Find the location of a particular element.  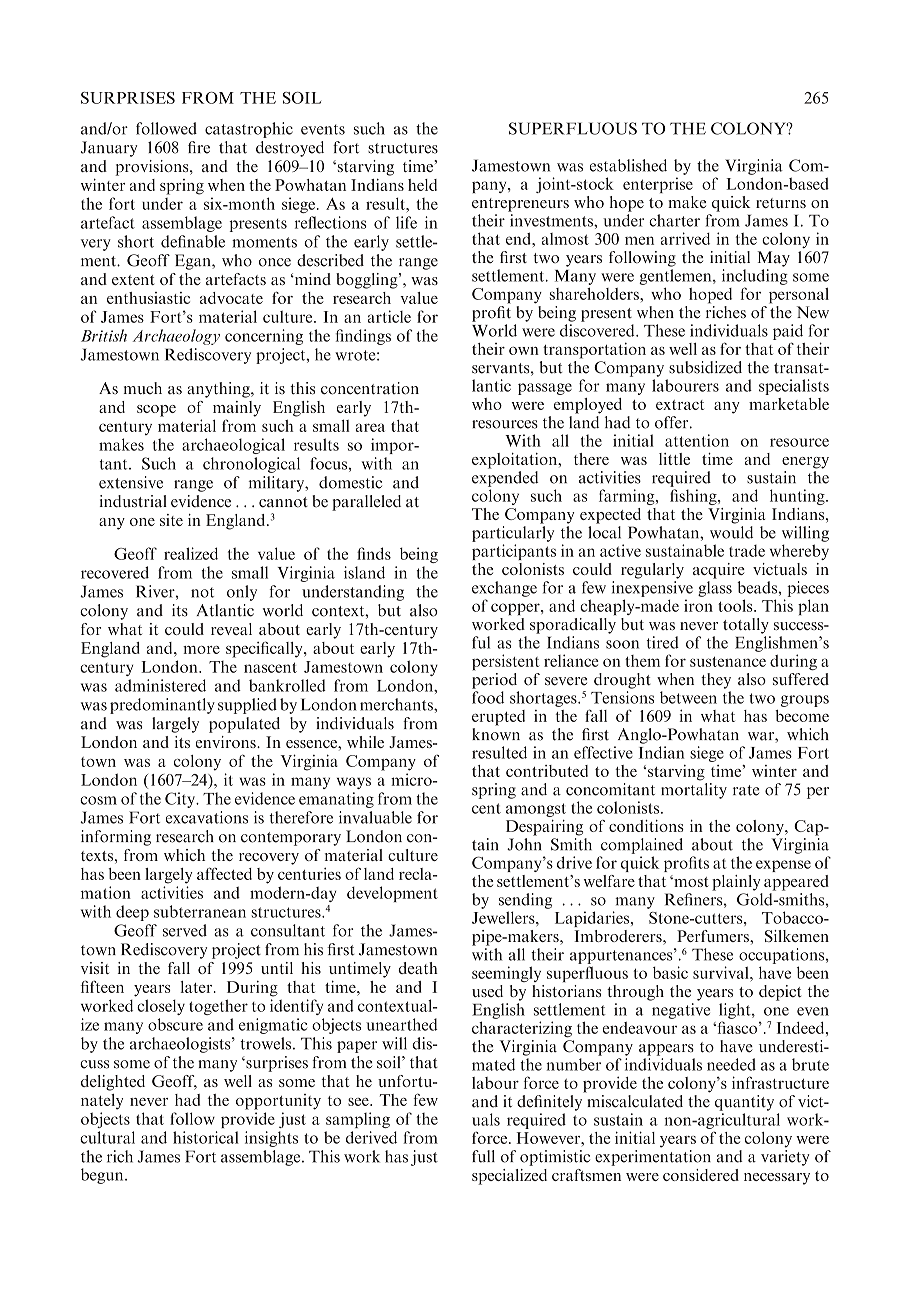

provisions is located at coordinates (153, 168).
